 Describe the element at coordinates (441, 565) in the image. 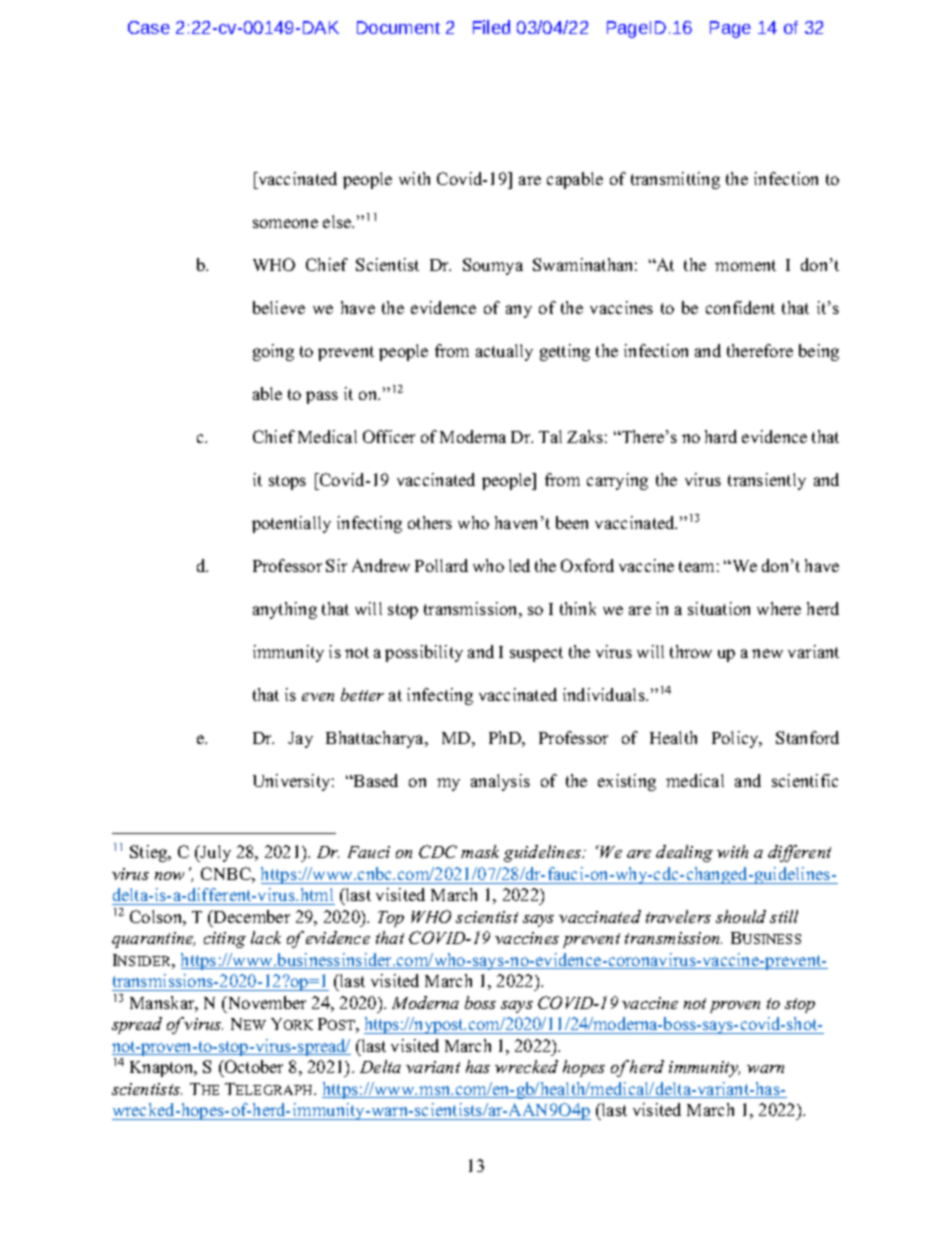

I see `Pollard` at that location.
